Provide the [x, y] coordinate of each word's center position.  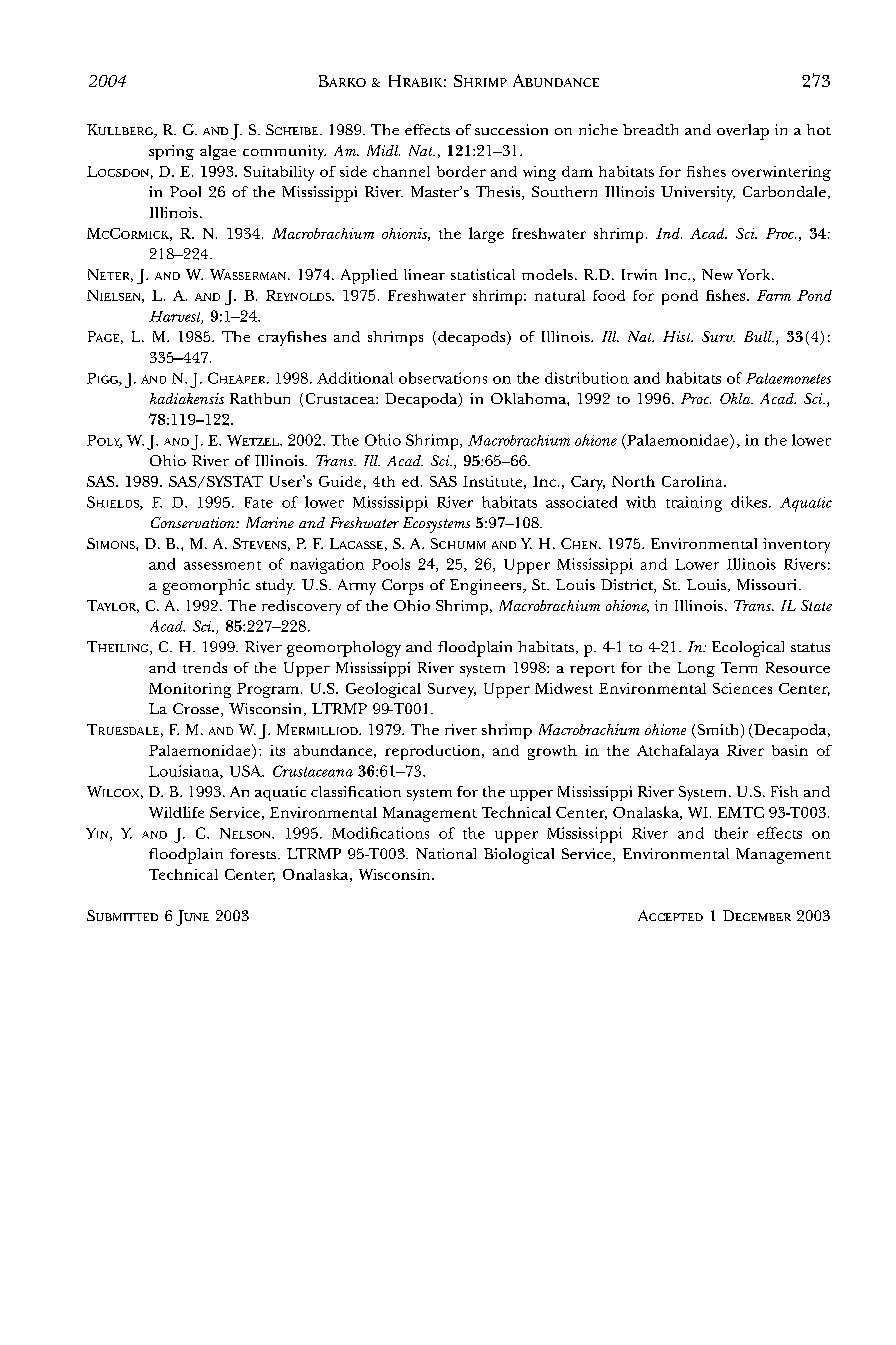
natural [560, 295]
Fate [259, 502]
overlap [743, 132]
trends [205, 667]
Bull [759, 336]
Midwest [564, 688]
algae [218, 152]
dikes [750, 502]
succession [511, 129]
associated [581, 502]
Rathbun [260, 398]
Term [739, 667]
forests [254, 853]
